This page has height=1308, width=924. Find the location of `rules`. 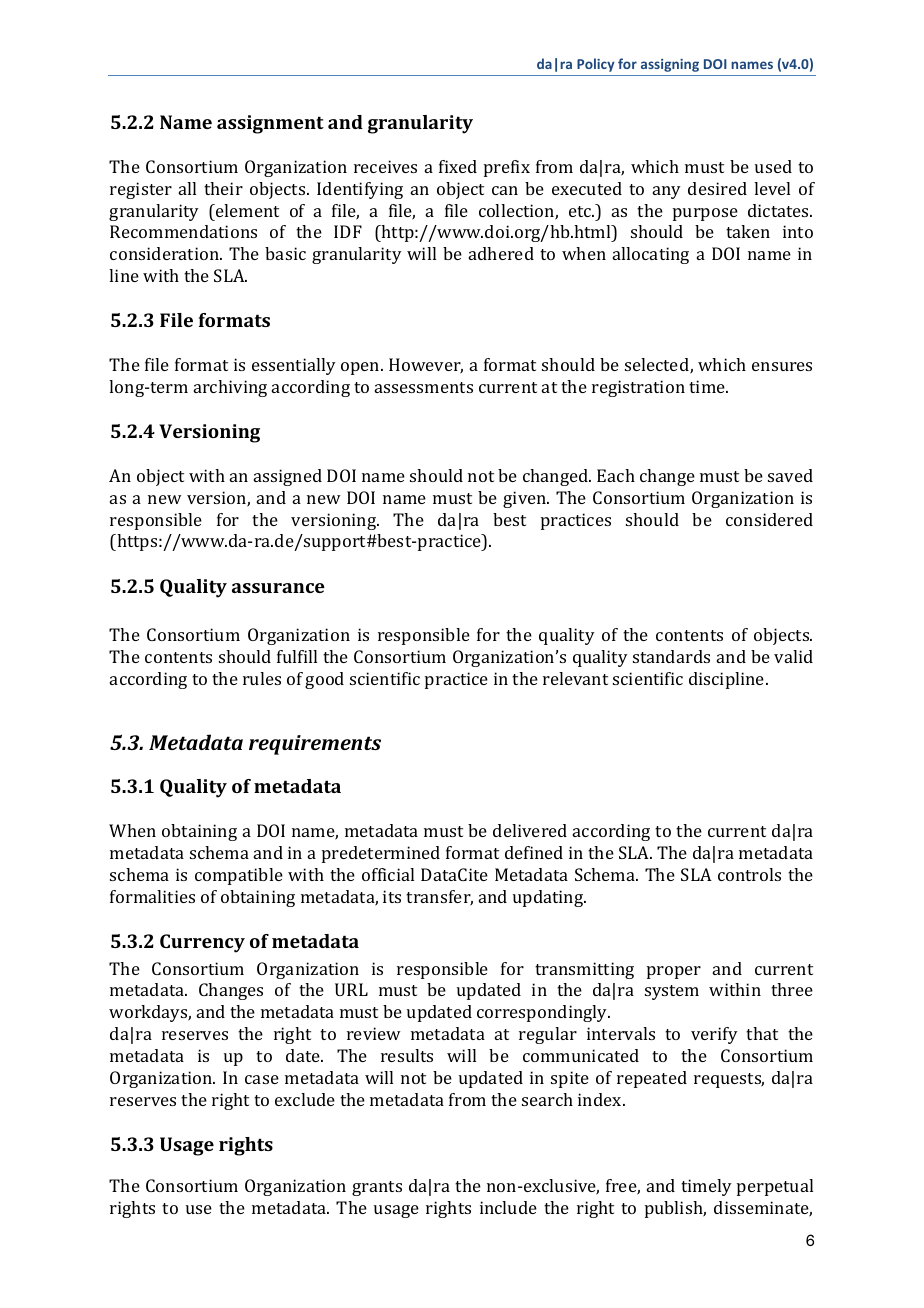

rules is located at coordinates (262, 678).
